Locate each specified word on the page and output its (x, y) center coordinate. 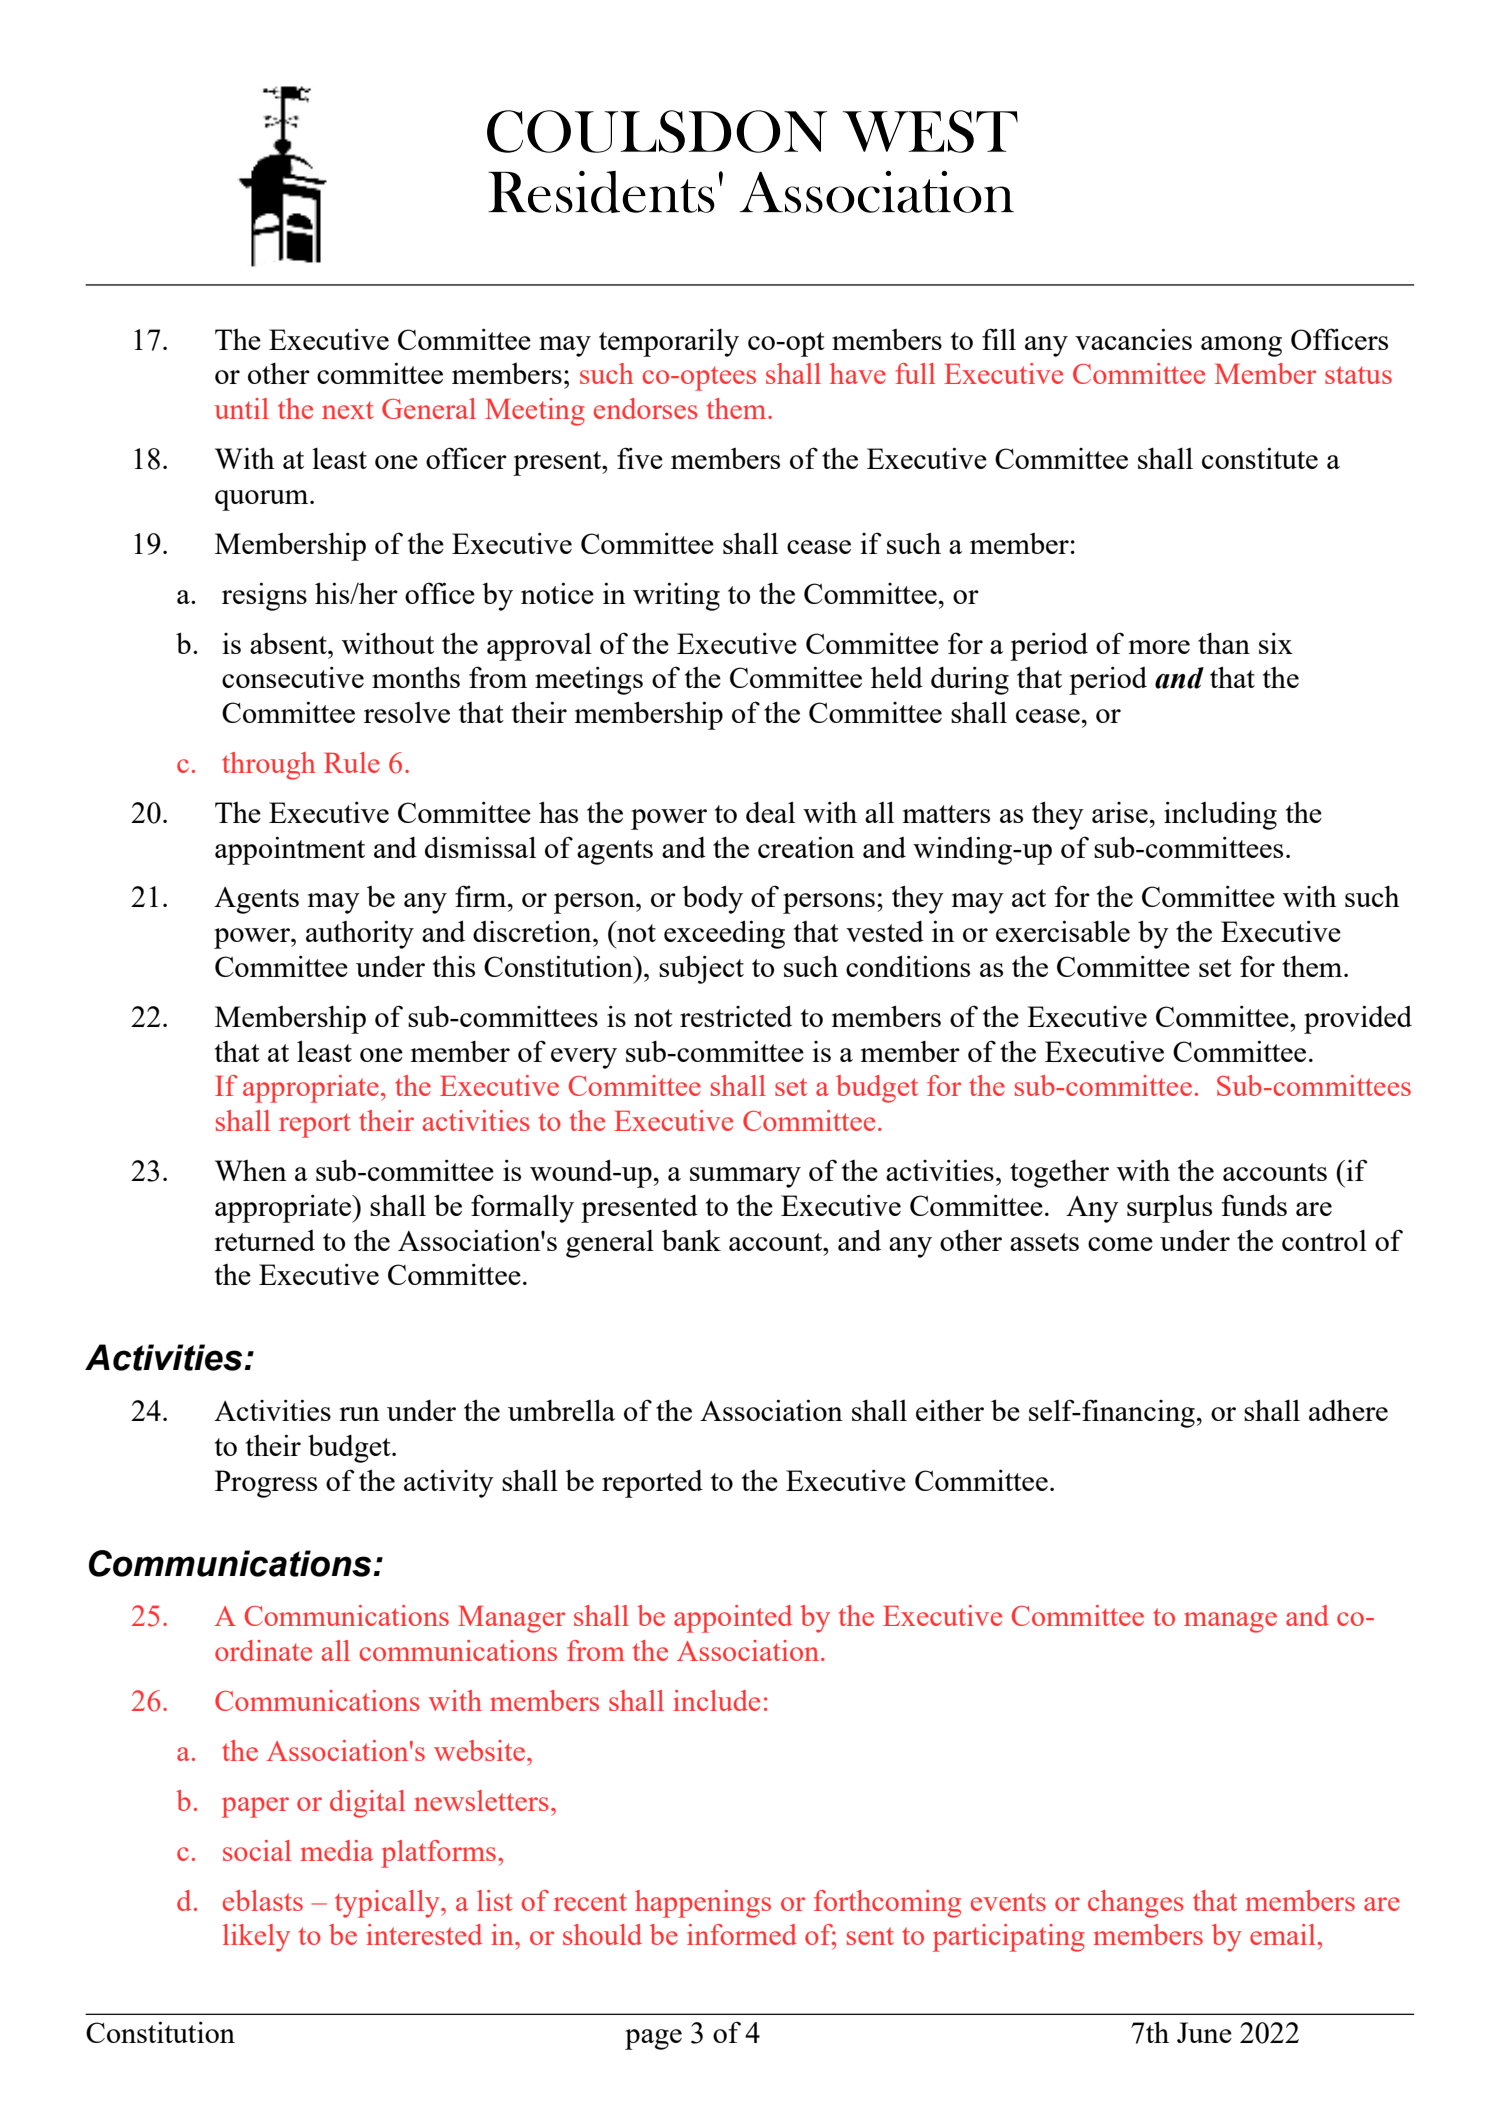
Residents (601, 192)
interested (424, 1934)
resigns (264, 596)
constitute (1260, 458)
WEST (930, 131)
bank (691, 1240)
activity (449, 1483)
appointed (733, 1619)
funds (1254, 1205)
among (1241, 346)
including (1220, 815)
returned (264, 1240)
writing (676, 596)
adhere (1348, 1410)
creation (806, 847)
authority (360, 934)
